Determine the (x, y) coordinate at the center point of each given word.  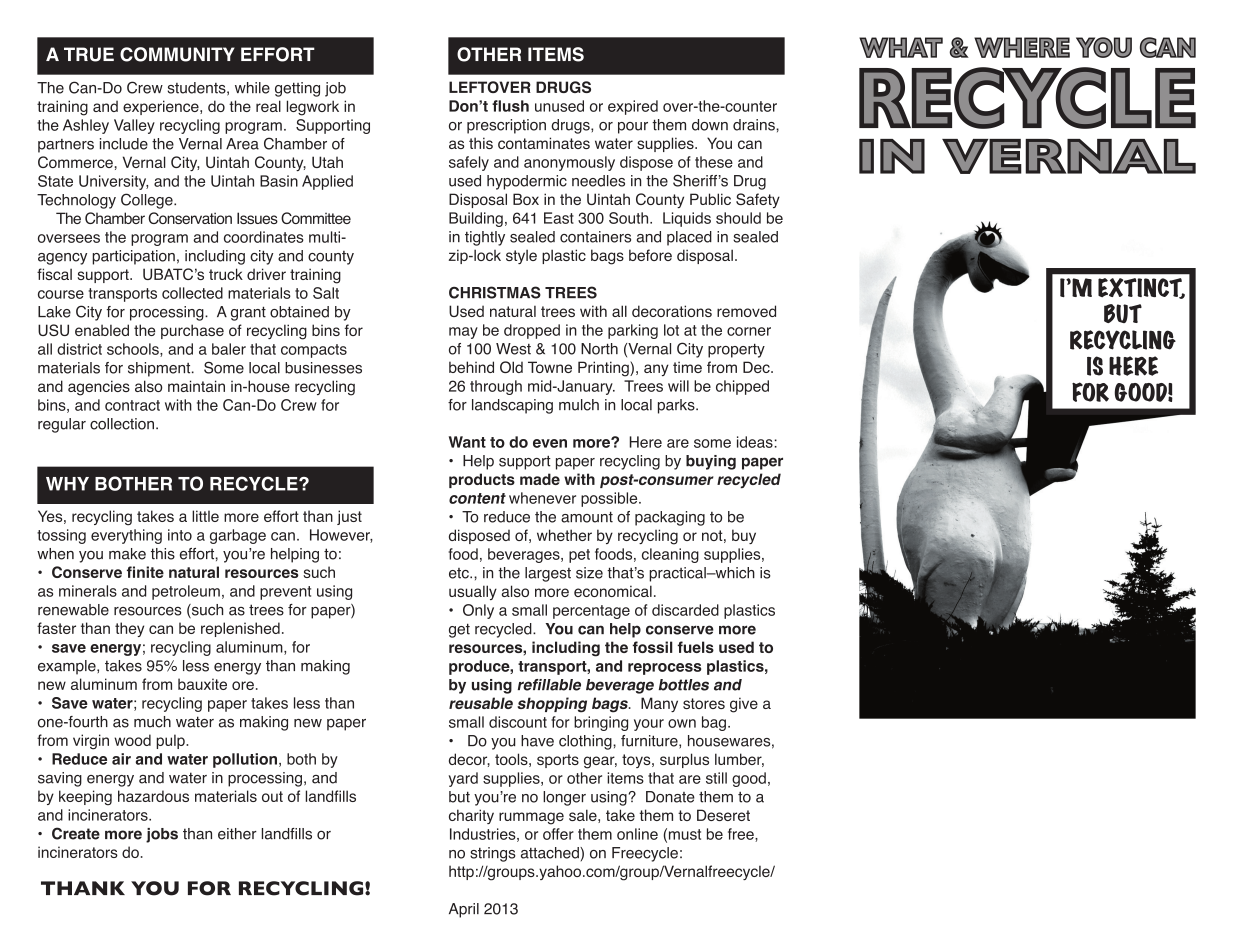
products (482, 480)
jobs (162, 835)
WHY (67, 484)
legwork (313, 108)
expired (633, 107)
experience (162, 107)
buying (711, 462)
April (464, 910)
